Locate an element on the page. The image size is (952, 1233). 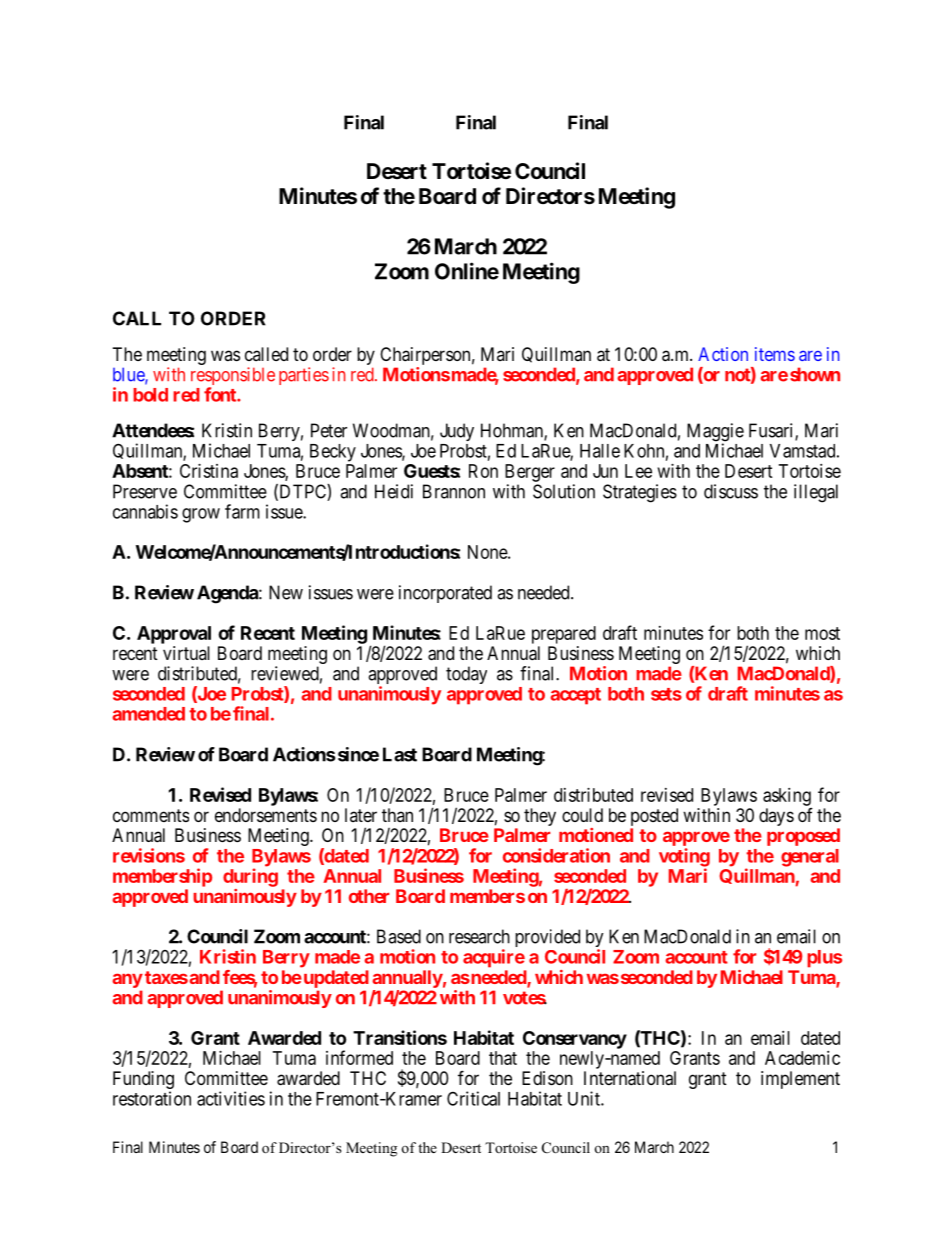
items is located at coordinates (775, 354).
